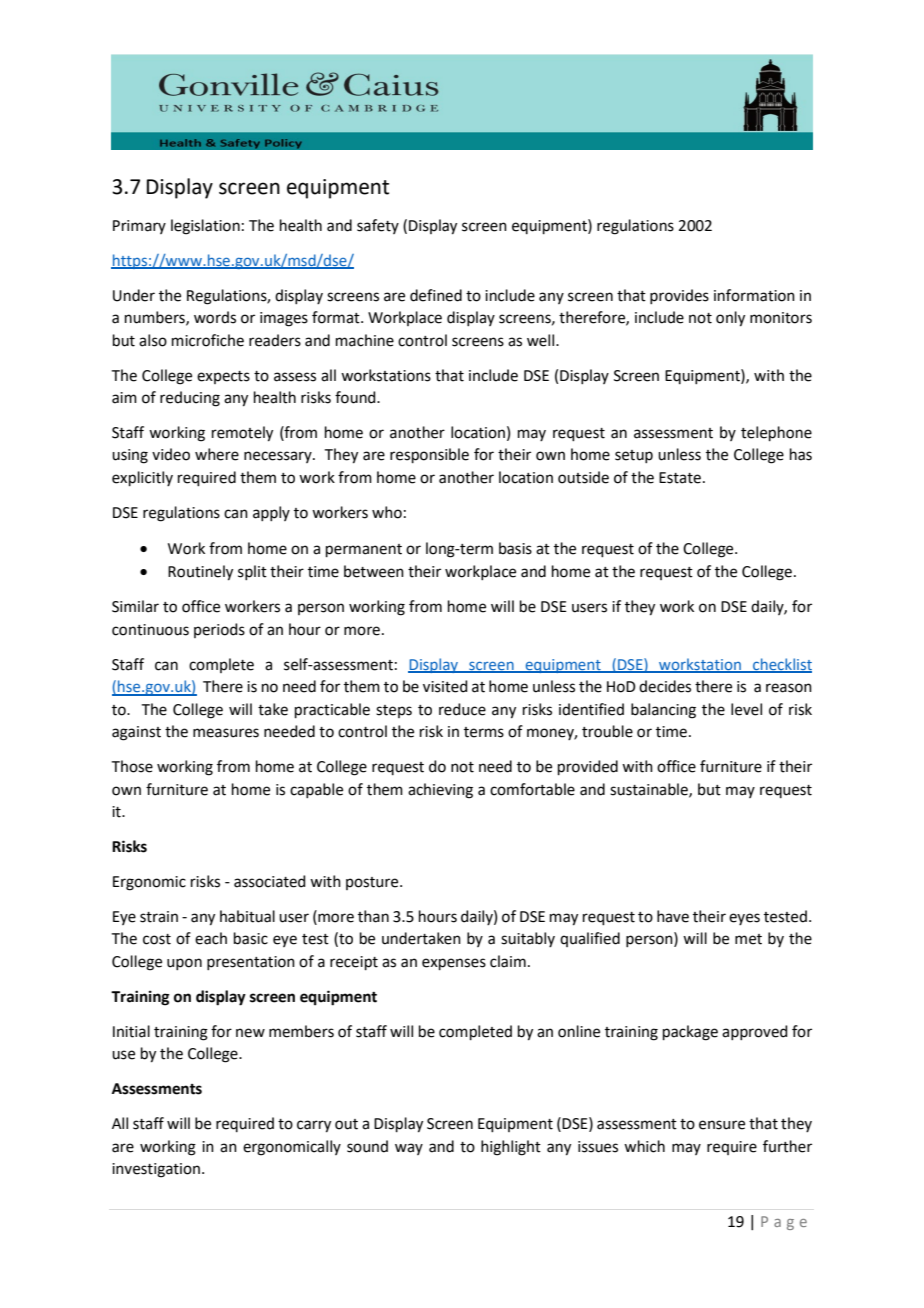 This page has width=924, height=1308. I want to click on eyes, so click(744, 919).
